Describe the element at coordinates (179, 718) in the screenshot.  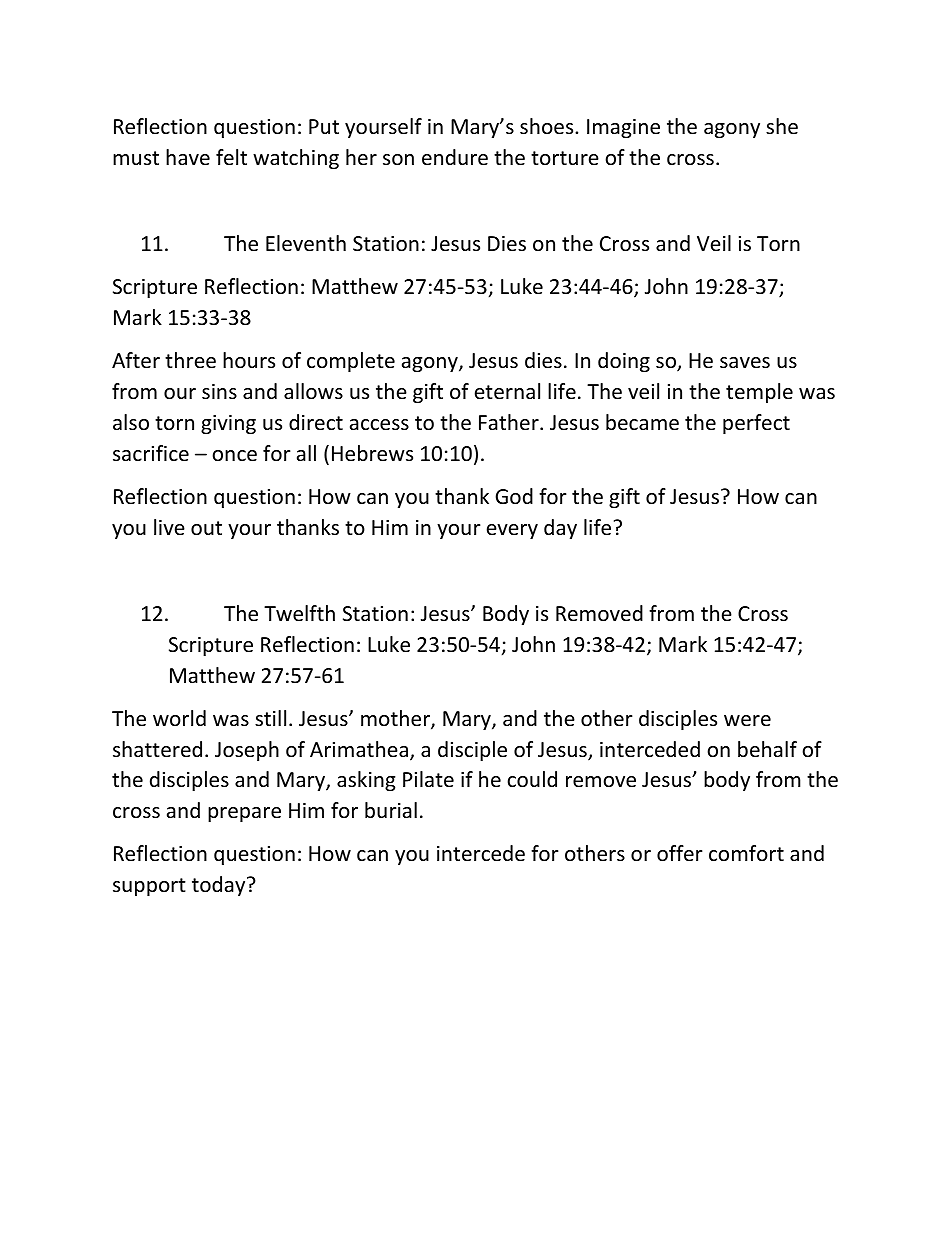
I see `world` at that location.
